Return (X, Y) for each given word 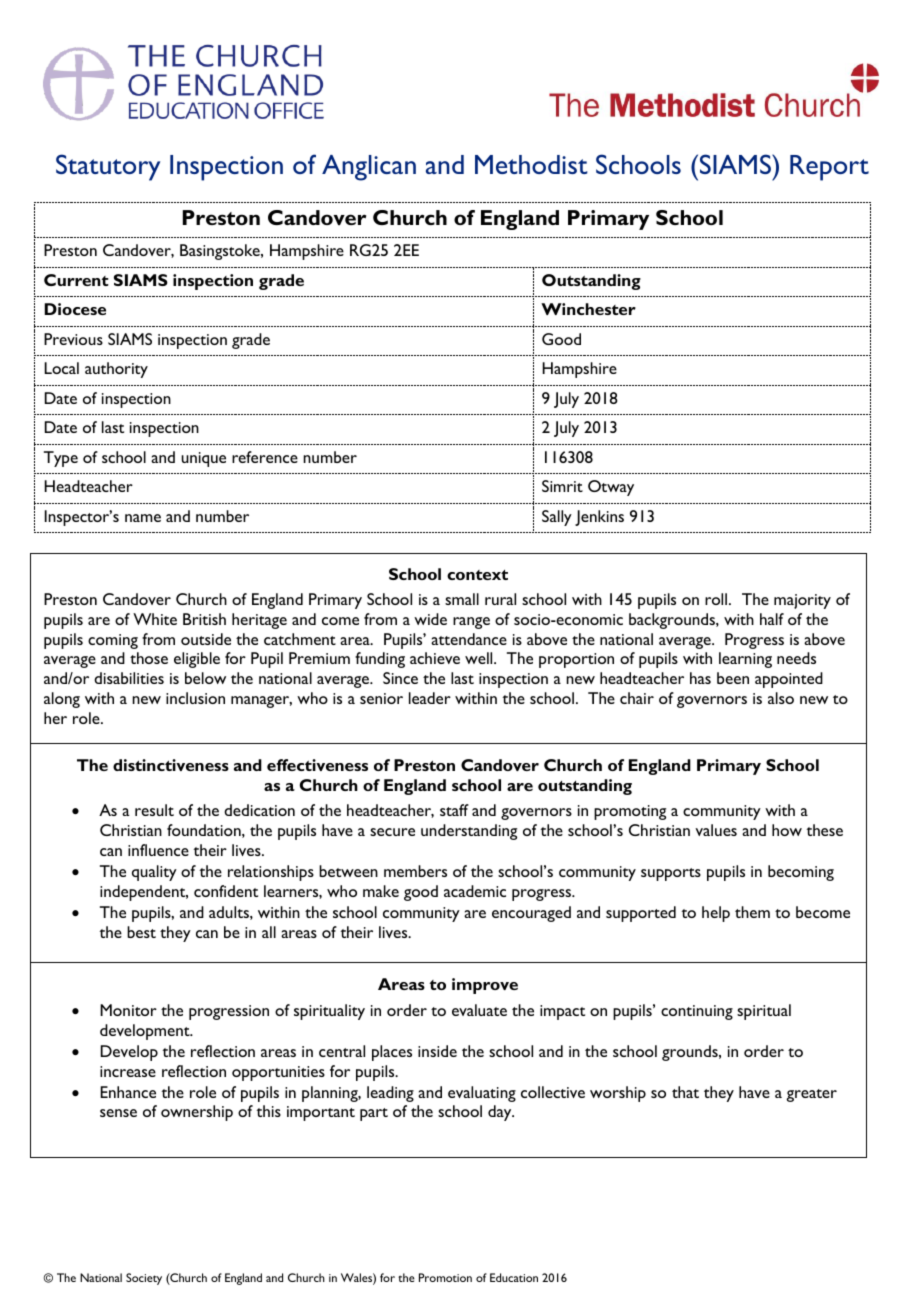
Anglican (369, 168)
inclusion (195, 698)
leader (430, 698)
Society (144, 1279)
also (781, 698)
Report (829, 168)
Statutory (108, 167)
